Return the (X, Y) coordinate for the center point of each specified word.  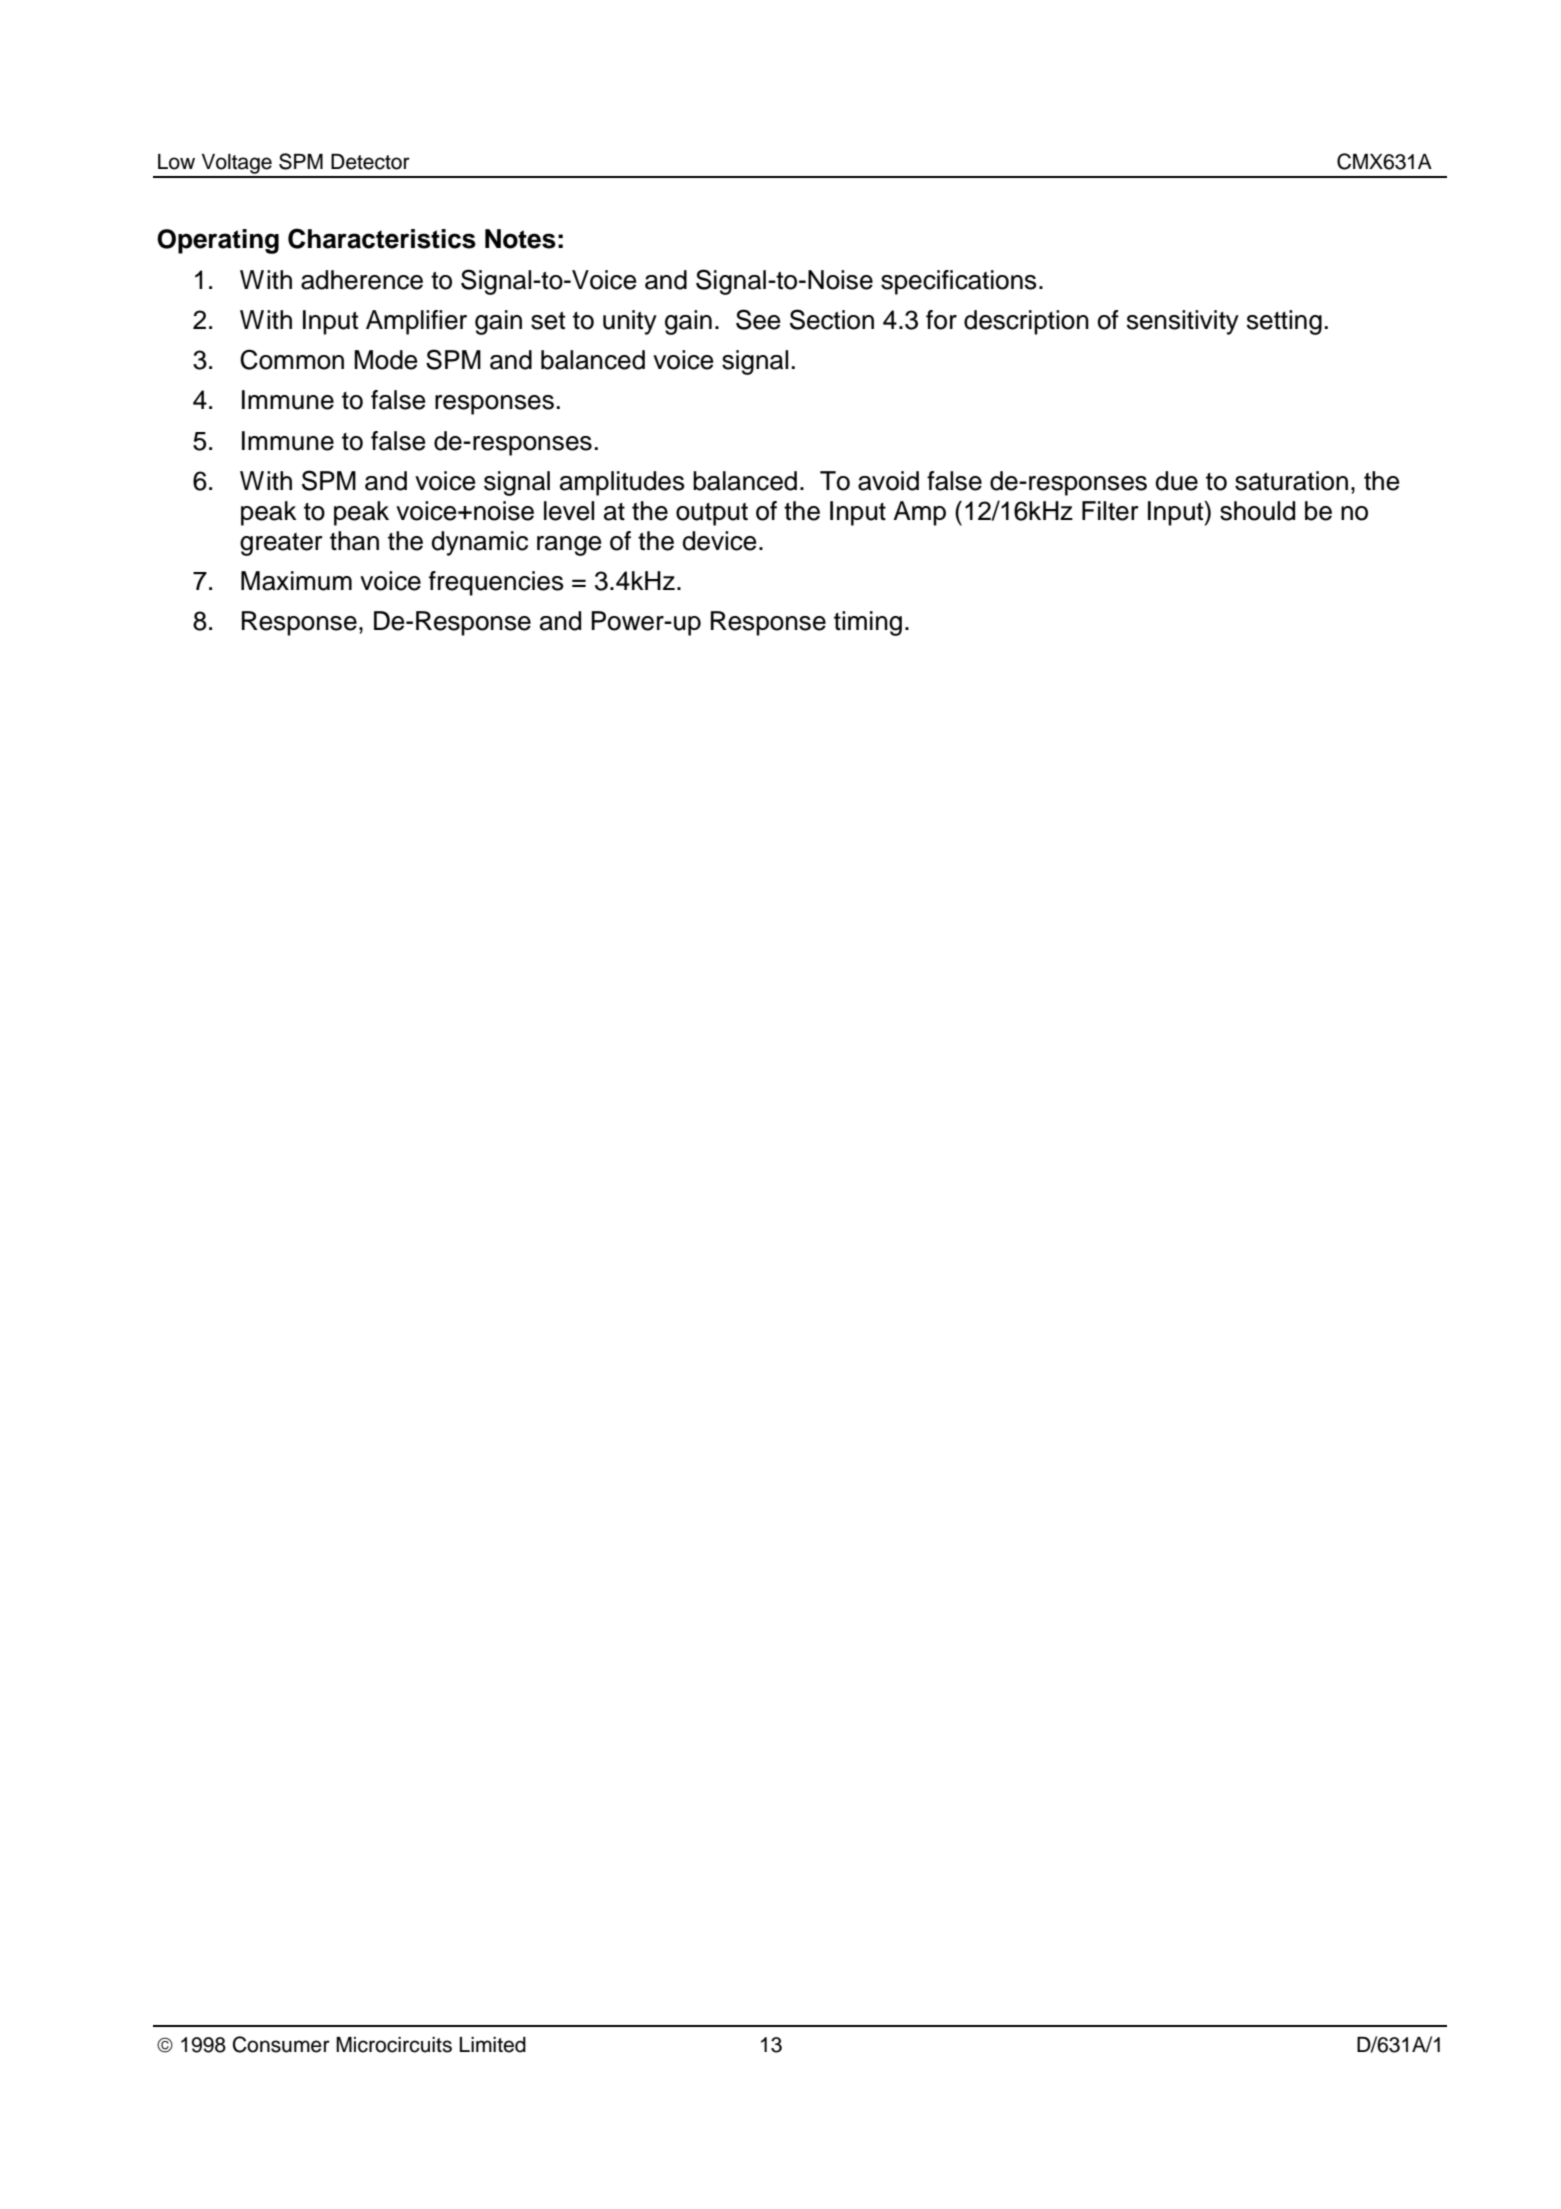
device (719, 541)
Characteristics (382, 238)
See (758, 319)
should (1257, 511)
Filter (1110, 511)
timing (868, 623)
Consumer (281, 2044)
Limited (492, 2045)
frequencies (496, 583)
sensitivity (1183, 322)
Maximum (296, 581)
